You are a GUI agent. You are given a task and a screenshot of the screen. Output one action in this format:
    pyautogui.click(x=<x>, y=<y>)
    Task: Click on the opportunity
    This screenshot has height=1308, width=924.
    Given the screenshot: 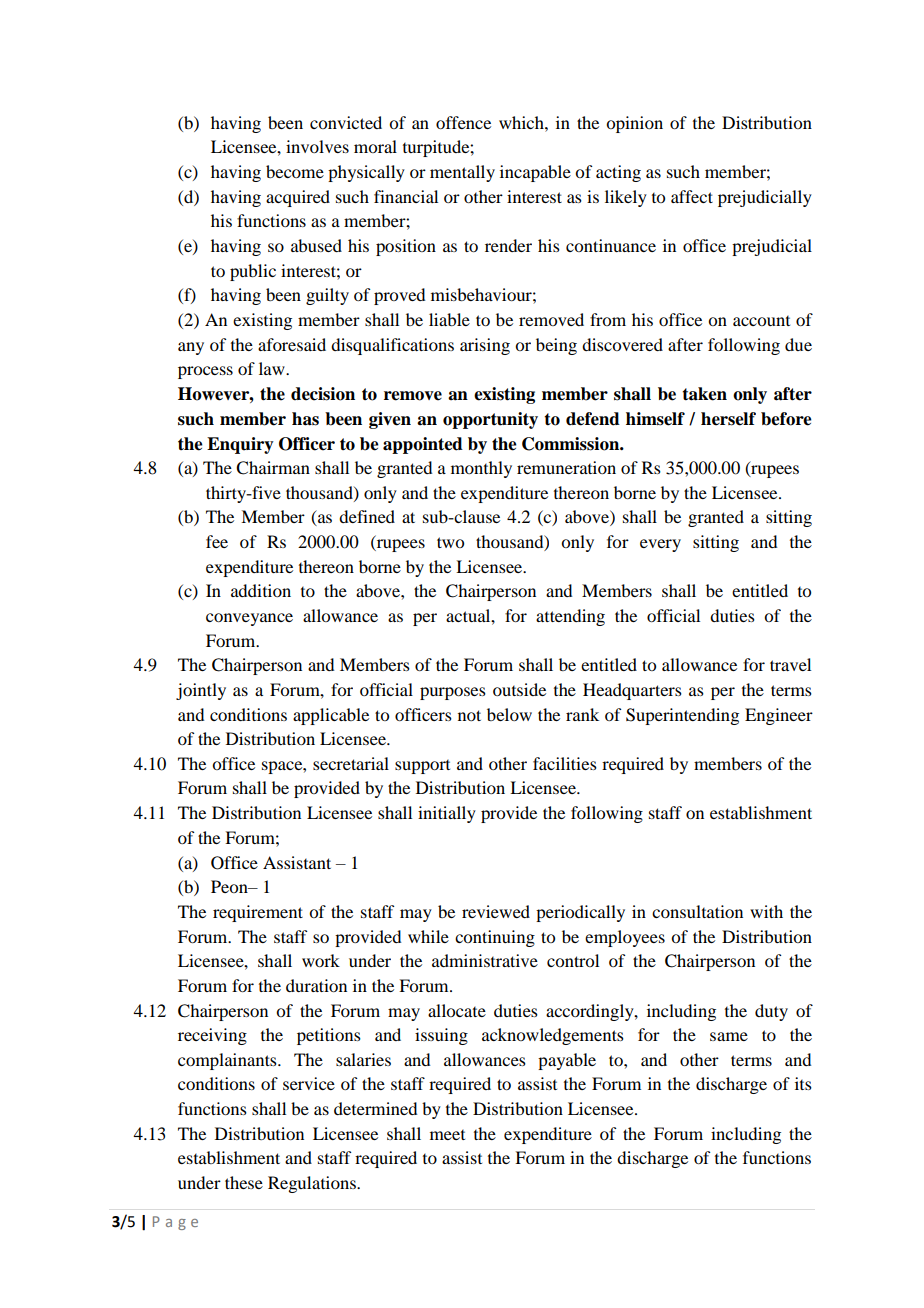 What is the action you would take?
    pyautogui.click(x=490, y=420)
